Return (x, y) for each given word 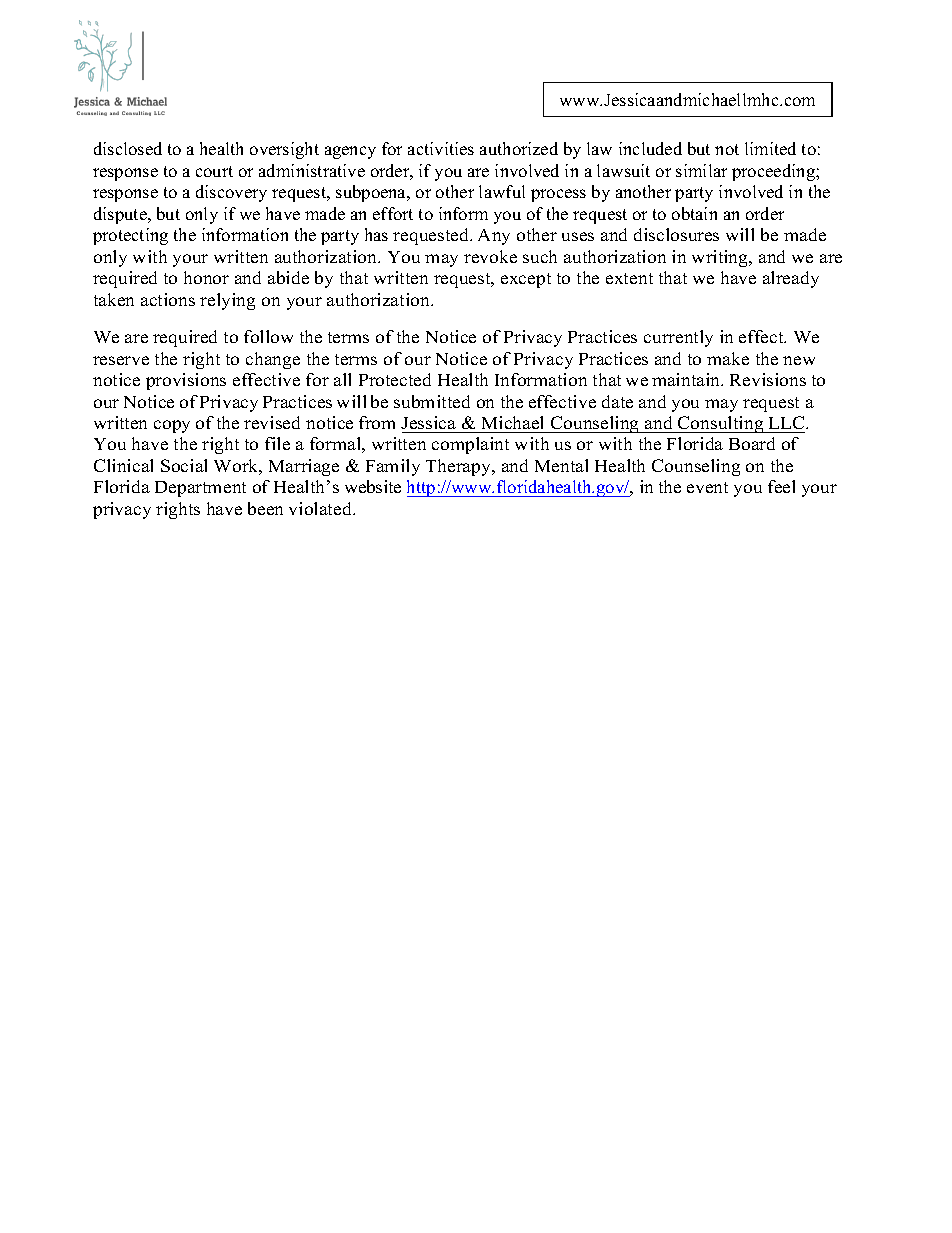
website (373, 486)
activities (441, 148)
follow (268, 336)
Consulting (721, 424)
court (214, 171)
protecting (130, 236)
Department (200, 489)
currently (678, 338)
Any (494, 237)
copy (172, 426)
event (707, 487)
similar (701, 170)
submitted (432, 401)
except (526, 280)
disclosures (676, 234)
